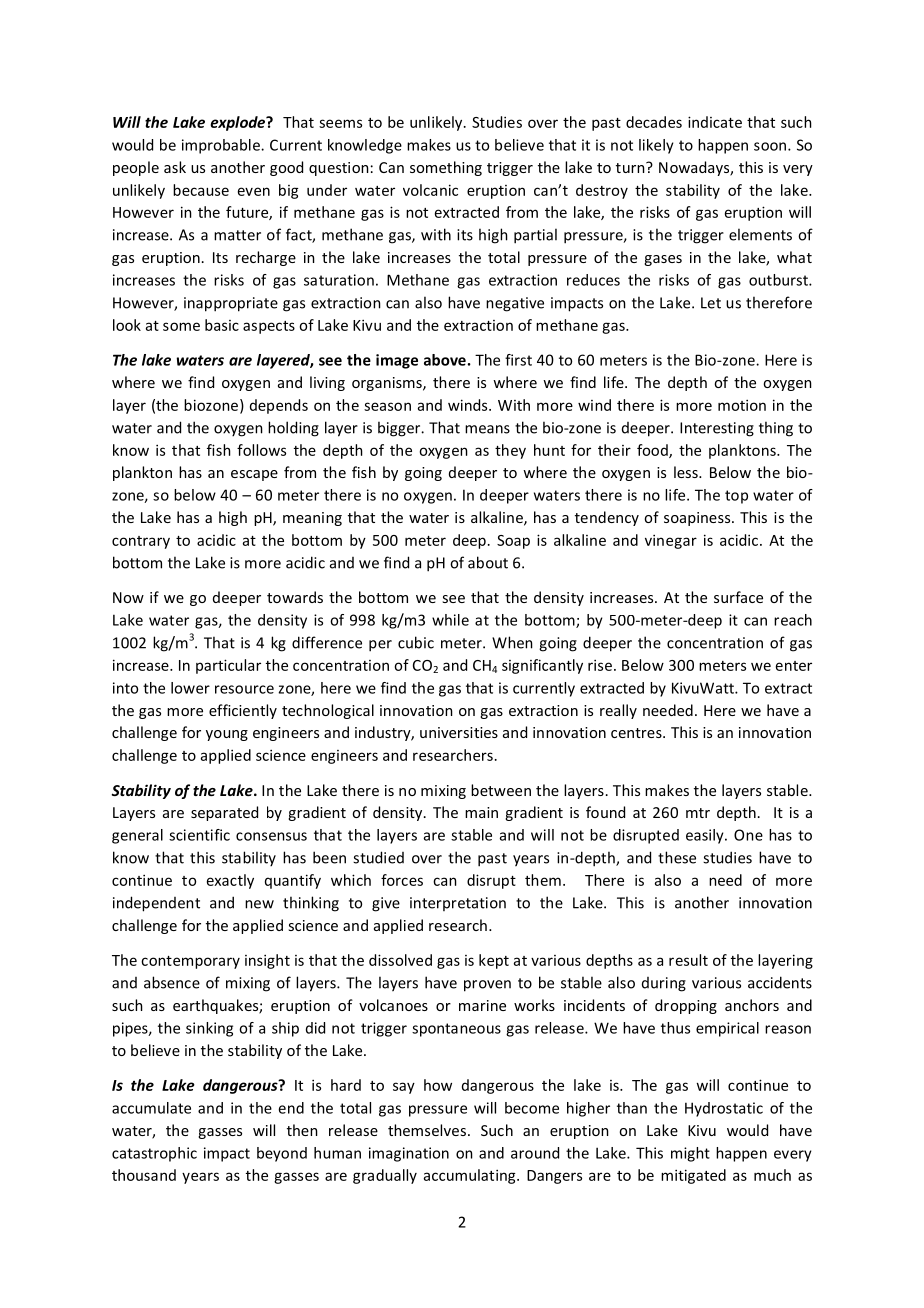 This screenshot has height=1308, width=924. I want to click on volcanic, so click(430, 190).
